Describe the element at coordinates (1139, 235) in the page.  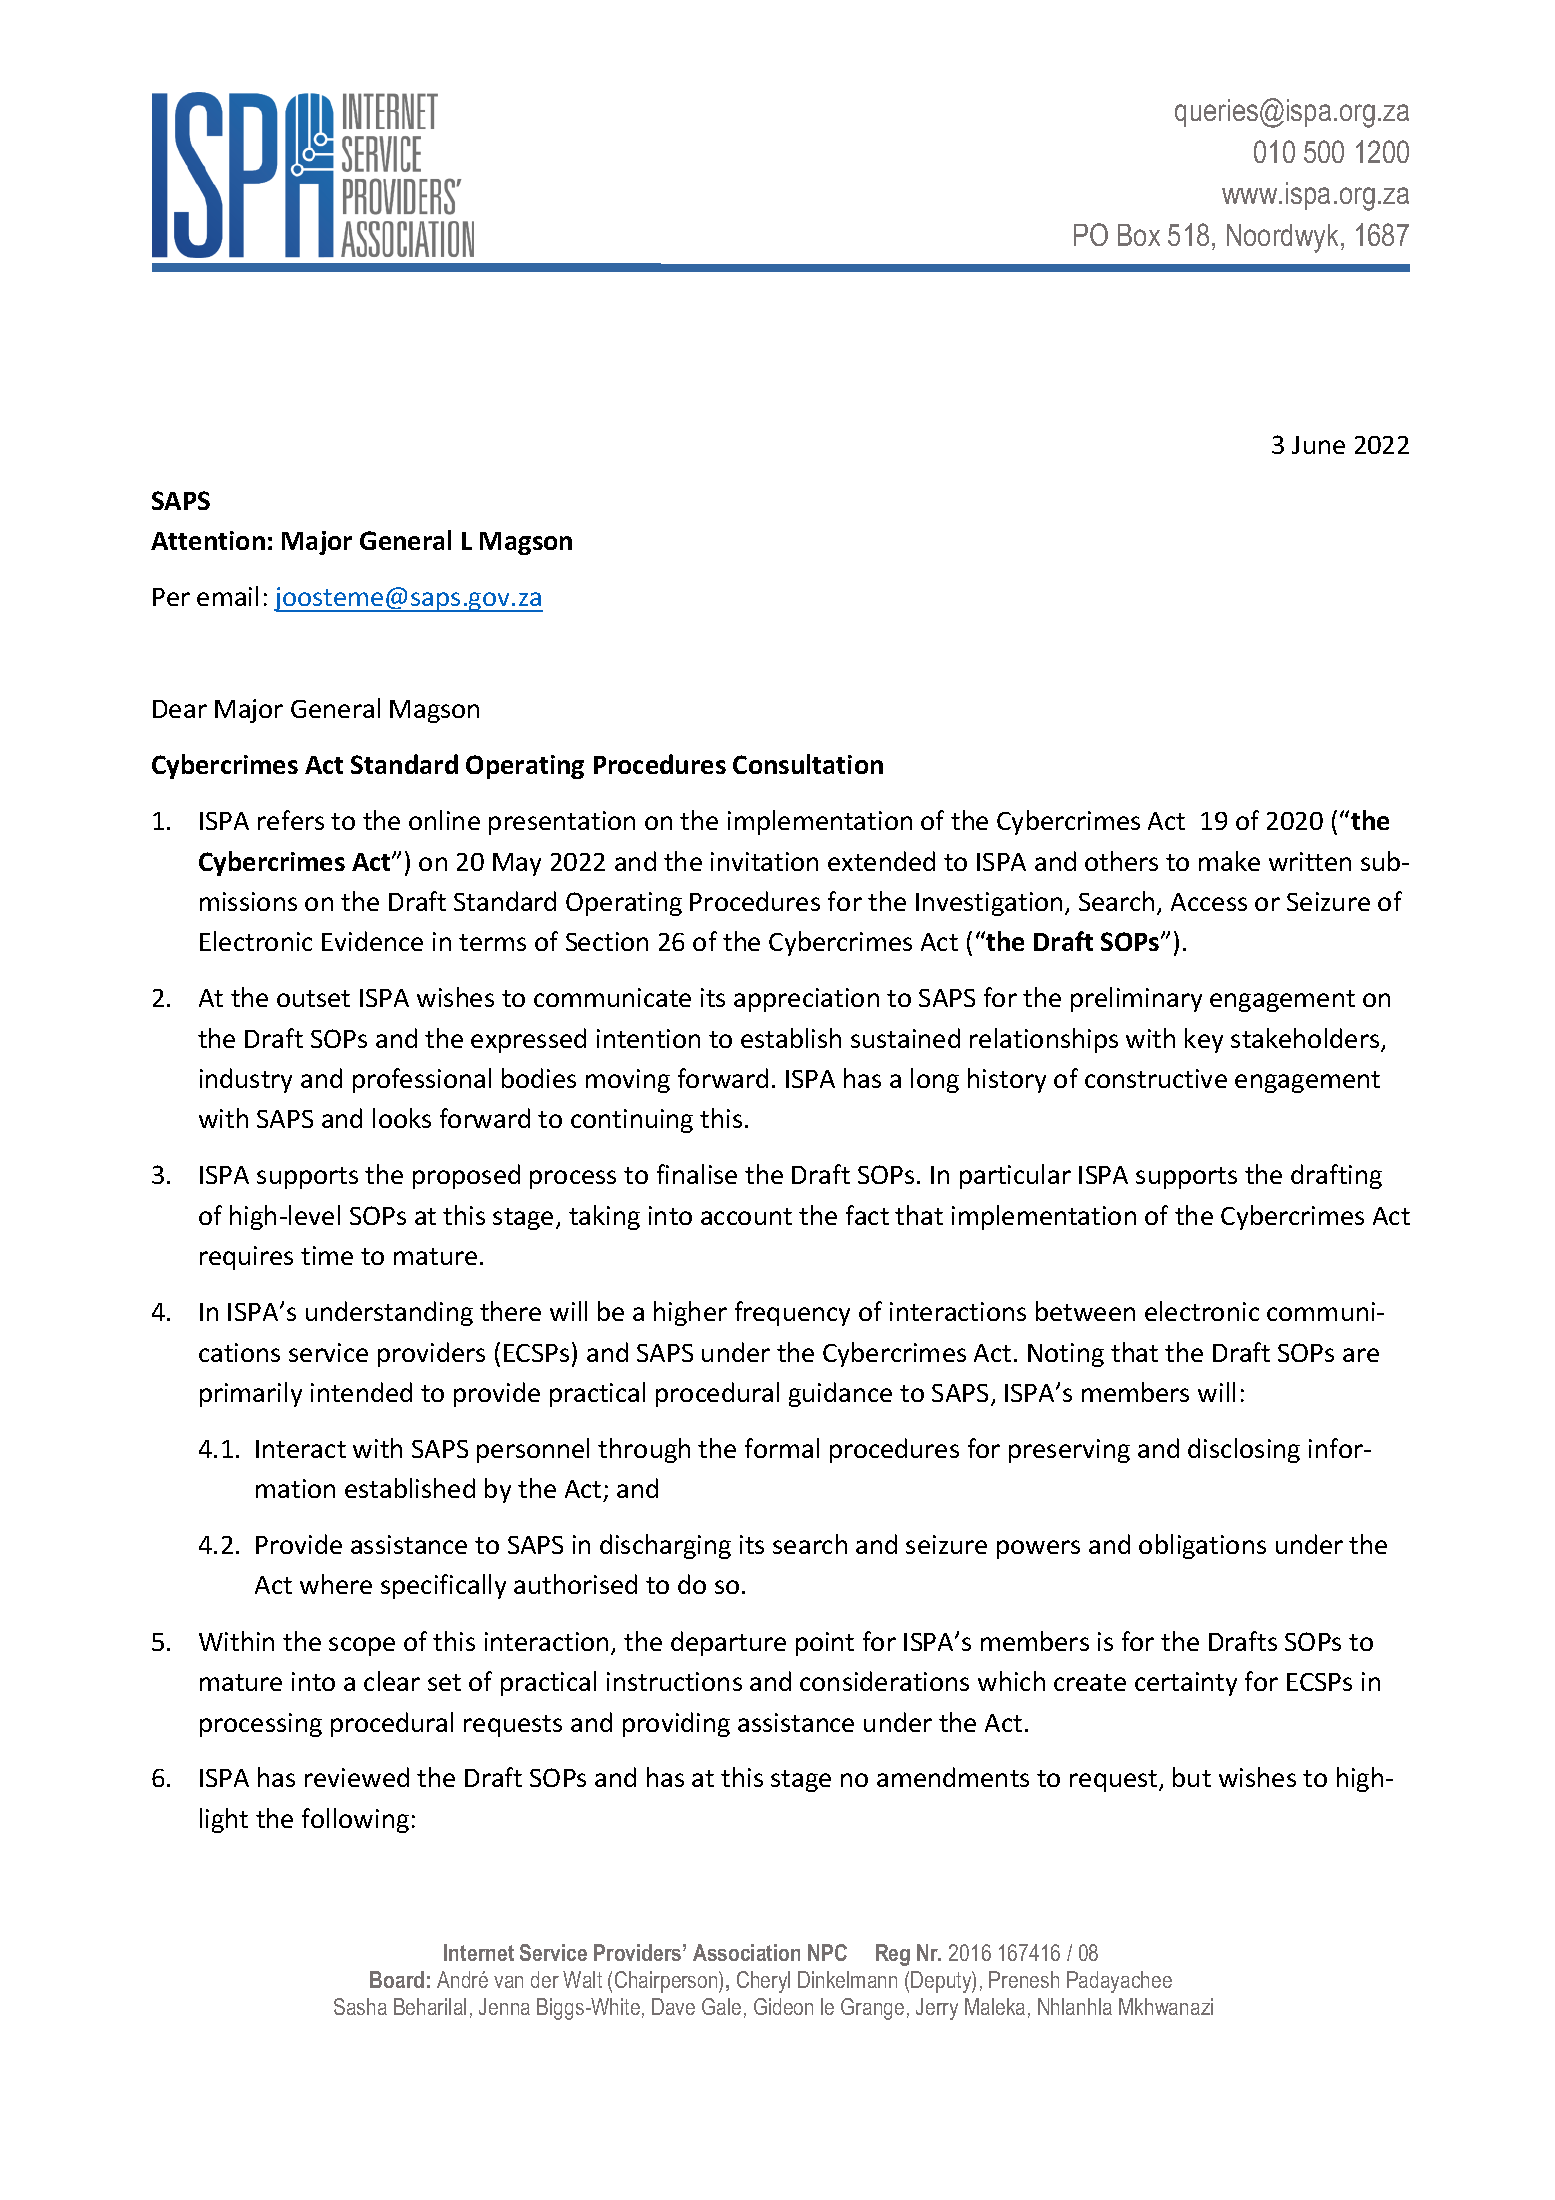
I see `Box` at that location.
